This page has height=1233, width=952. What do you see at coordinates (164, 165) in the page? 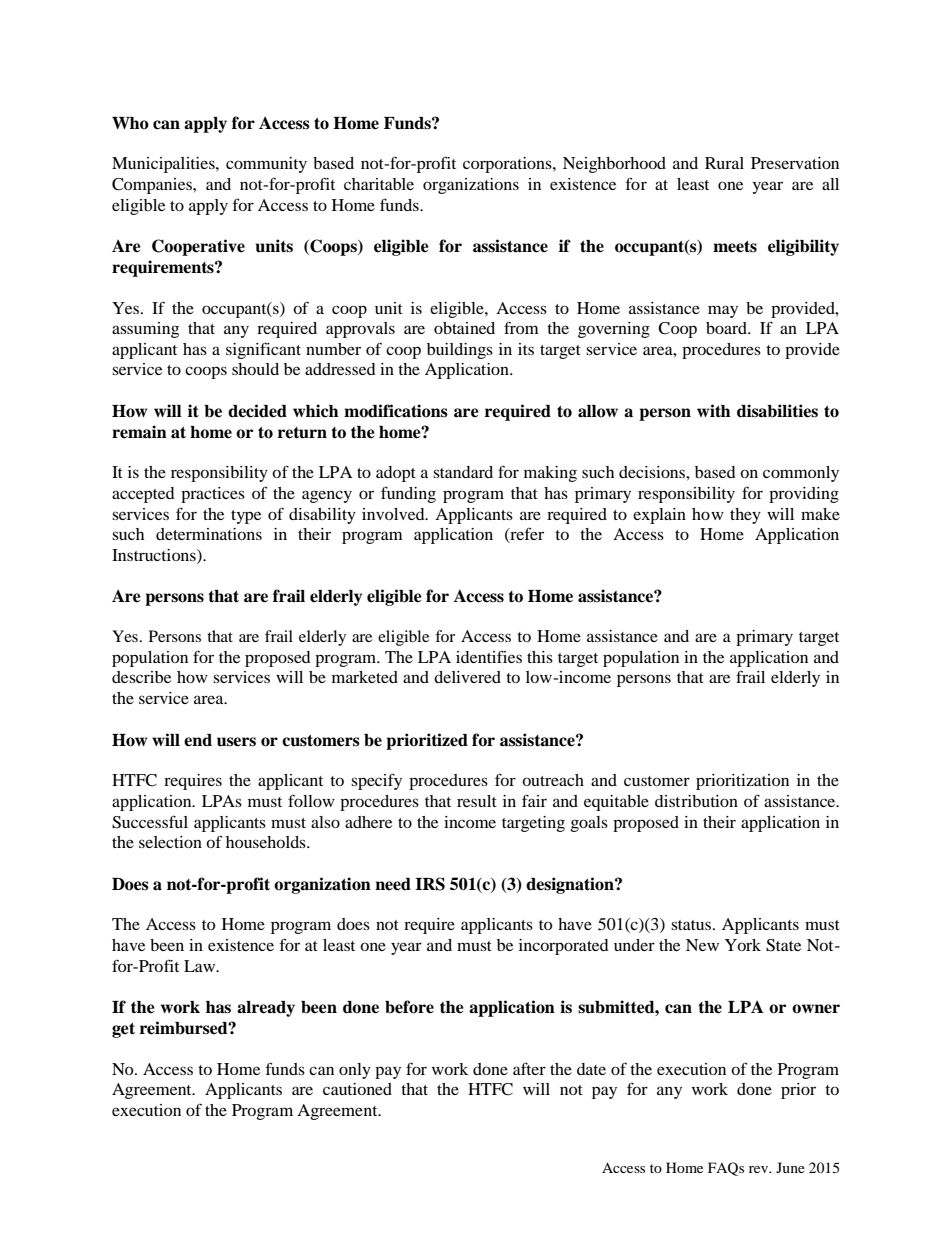
I see `Municipalities` at bounding box center [164, 165].
